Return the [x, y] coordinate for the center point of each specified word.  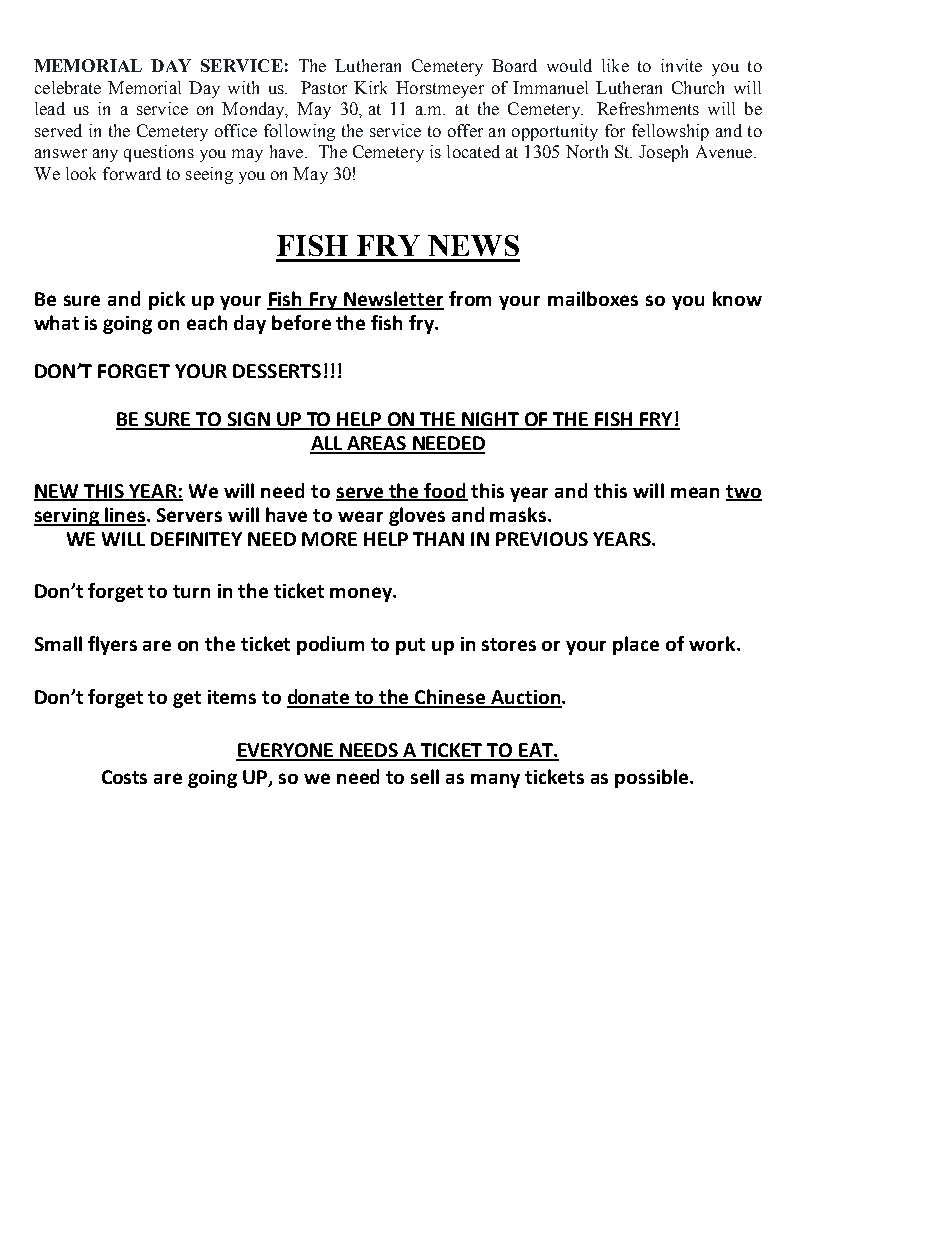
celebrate [68, 87]
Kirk [370, 87]
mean [695, 492]
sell [425, 776]
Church [698, 87]
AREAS [376, 444]
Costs [124, 777]
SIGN [248, 420]
